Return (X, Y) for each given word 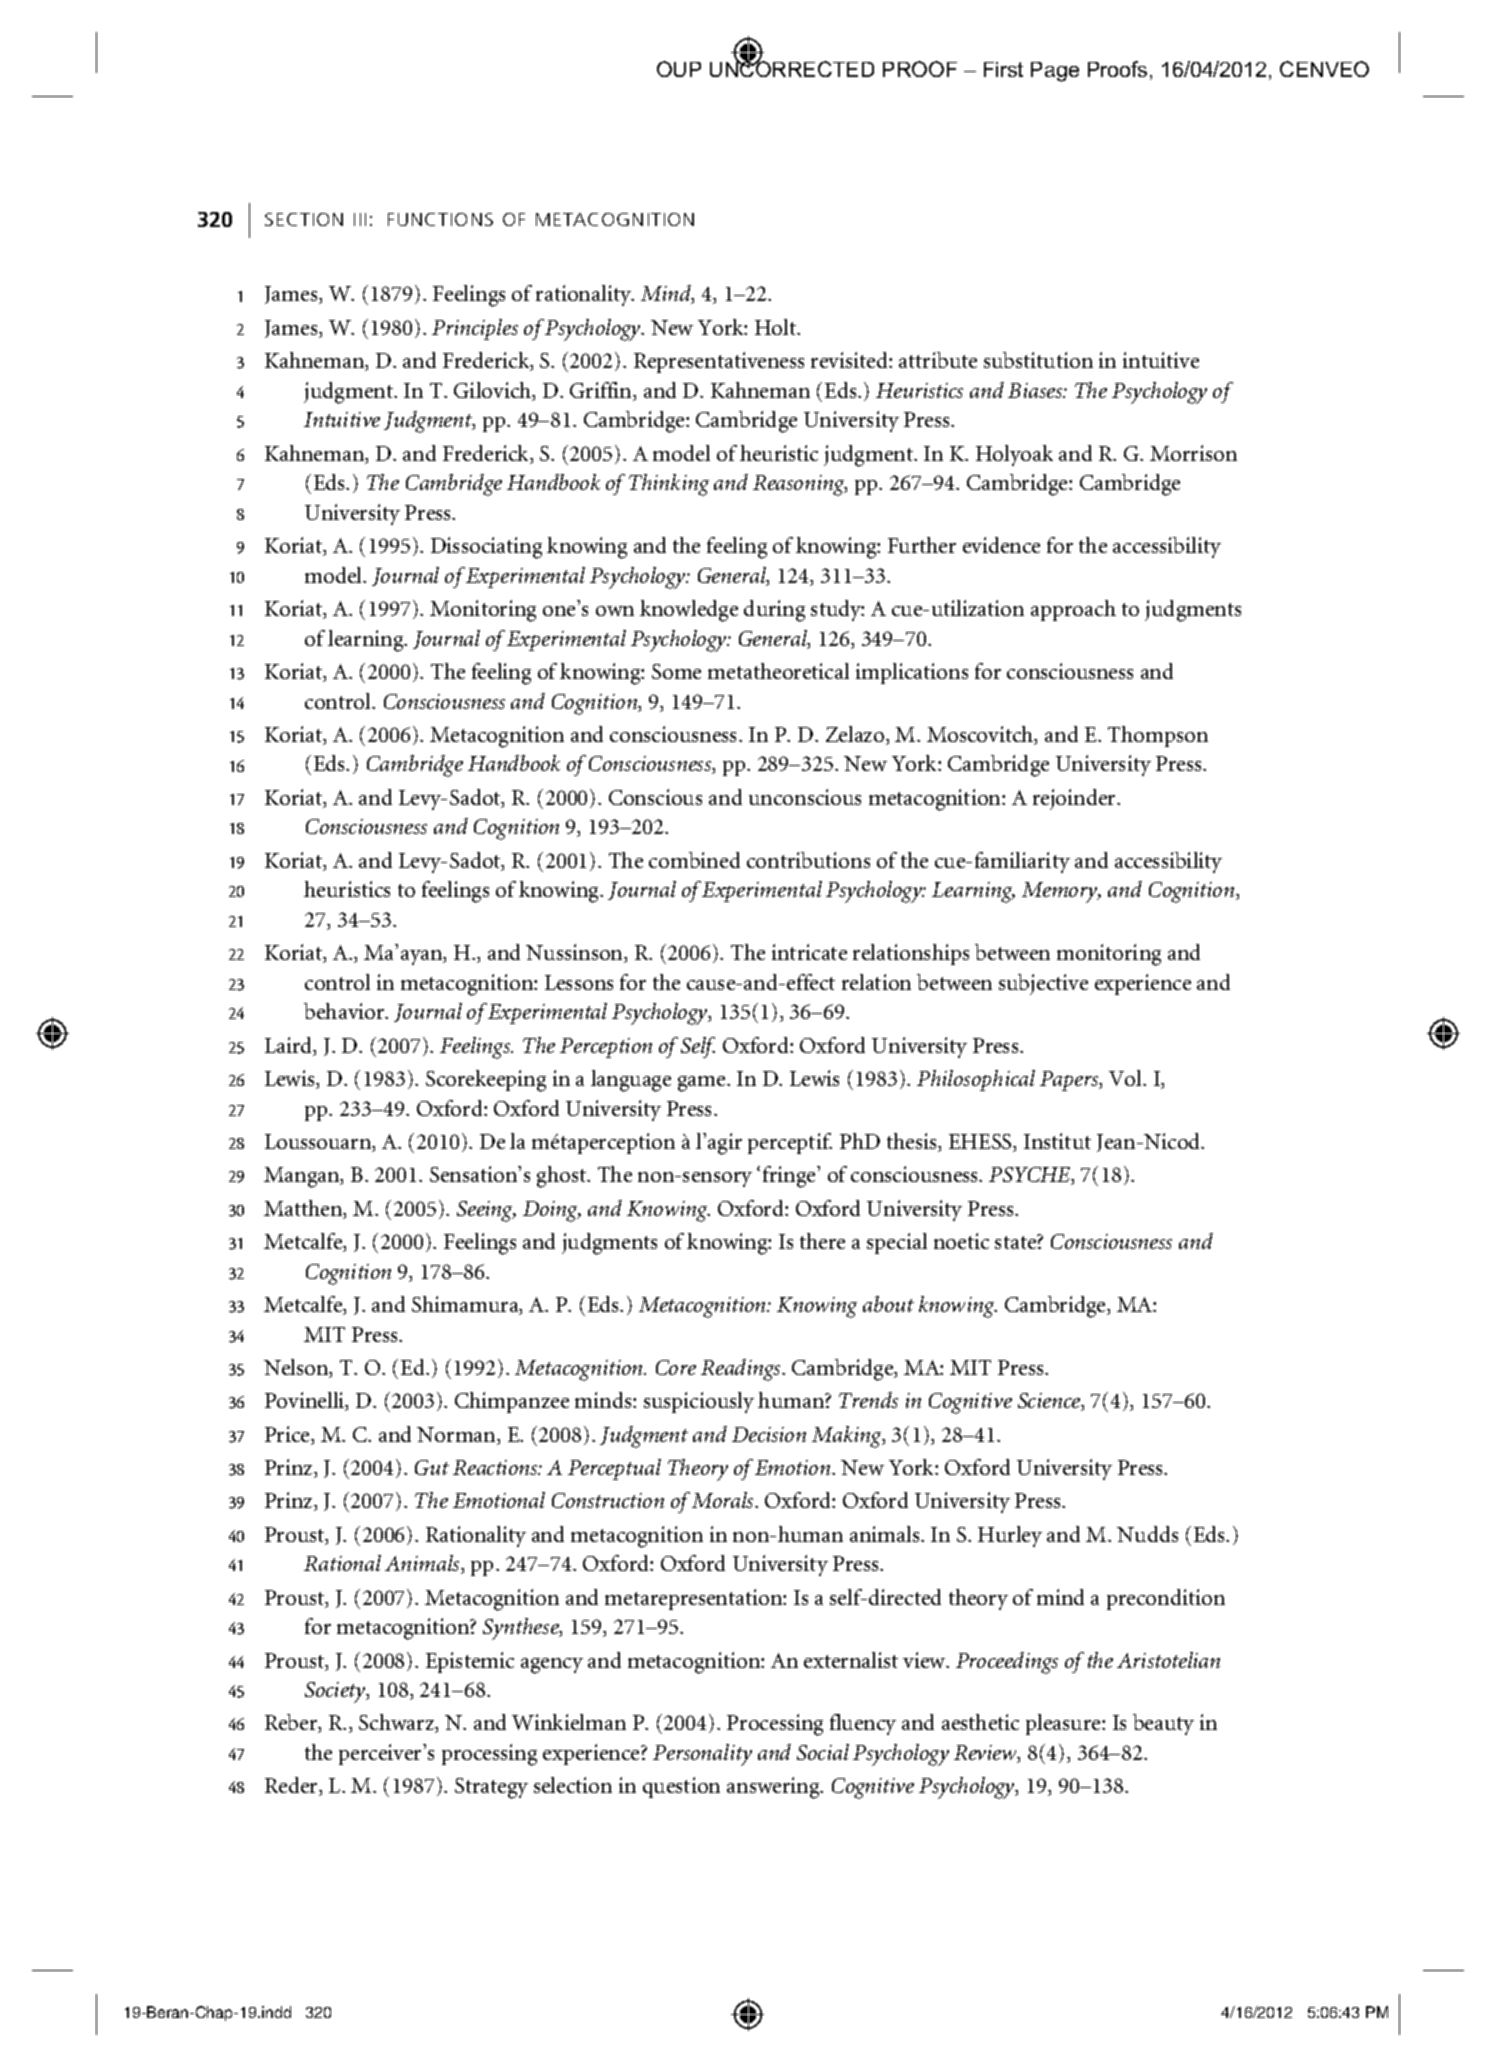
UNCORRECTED (792, 68)
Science (1050, 1402)
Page (1055, 72)
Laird (290, 1046)
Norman (457, 1436)
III (360, 219)
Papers (1070, 1081)
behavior (345, 1011)
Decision (769, 1434)
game (703, 1084)
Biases (1036, 390)
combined (694, 860)
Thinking (669, 485)
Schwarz (398, 1723)
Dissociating (486, 548)
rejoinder (1076, 799)
